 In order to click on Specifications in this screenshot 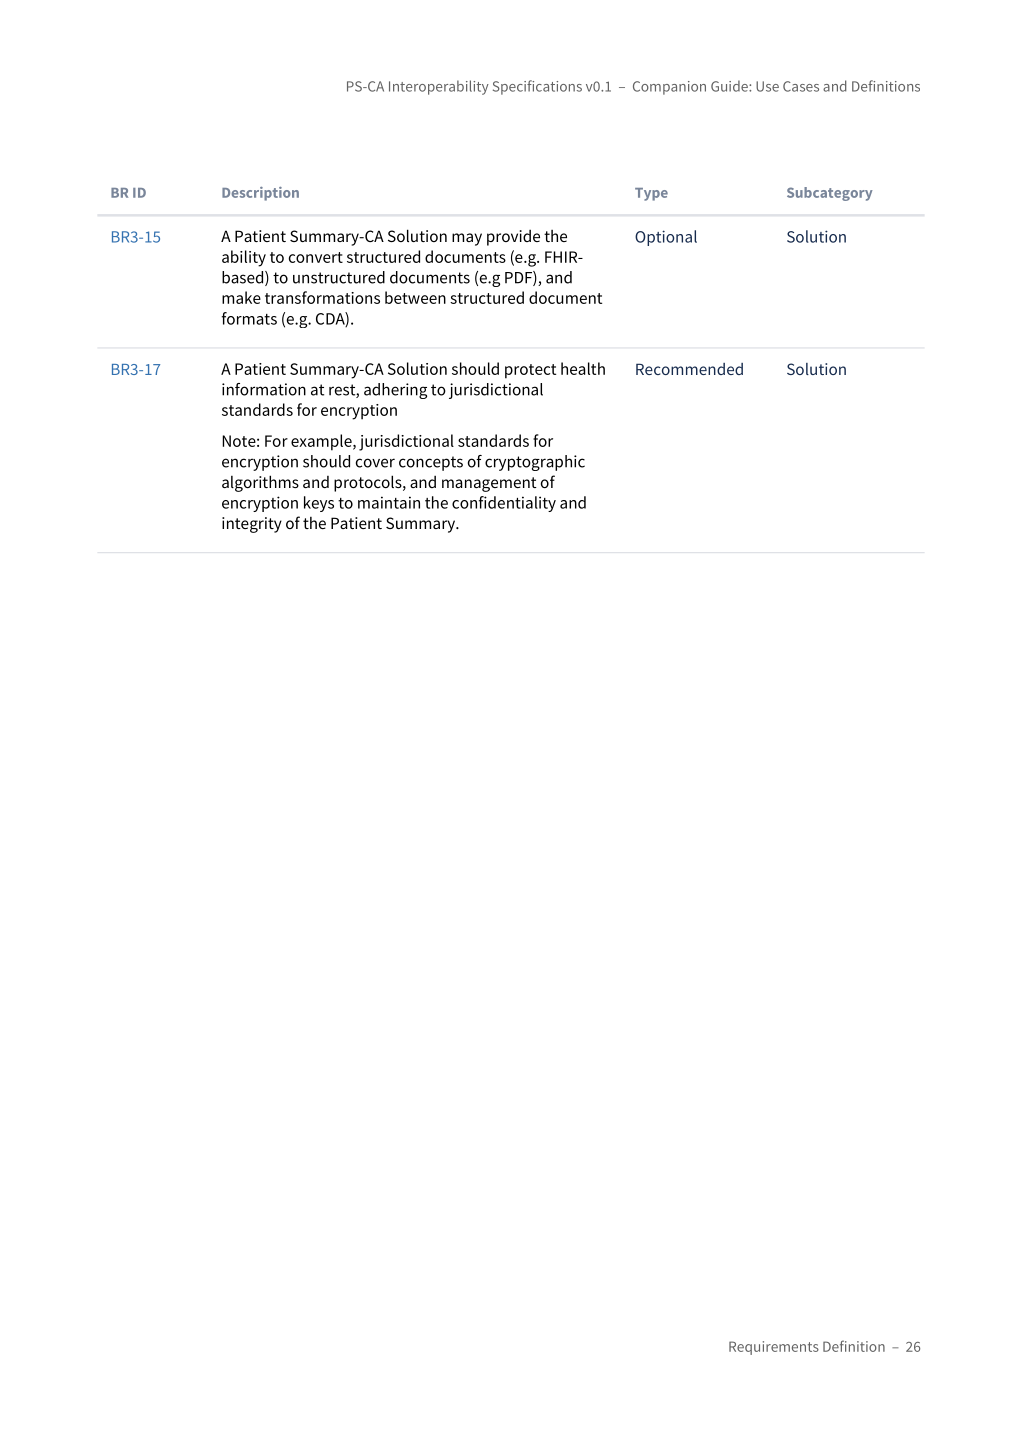, I will do `click(537, 87)`.
